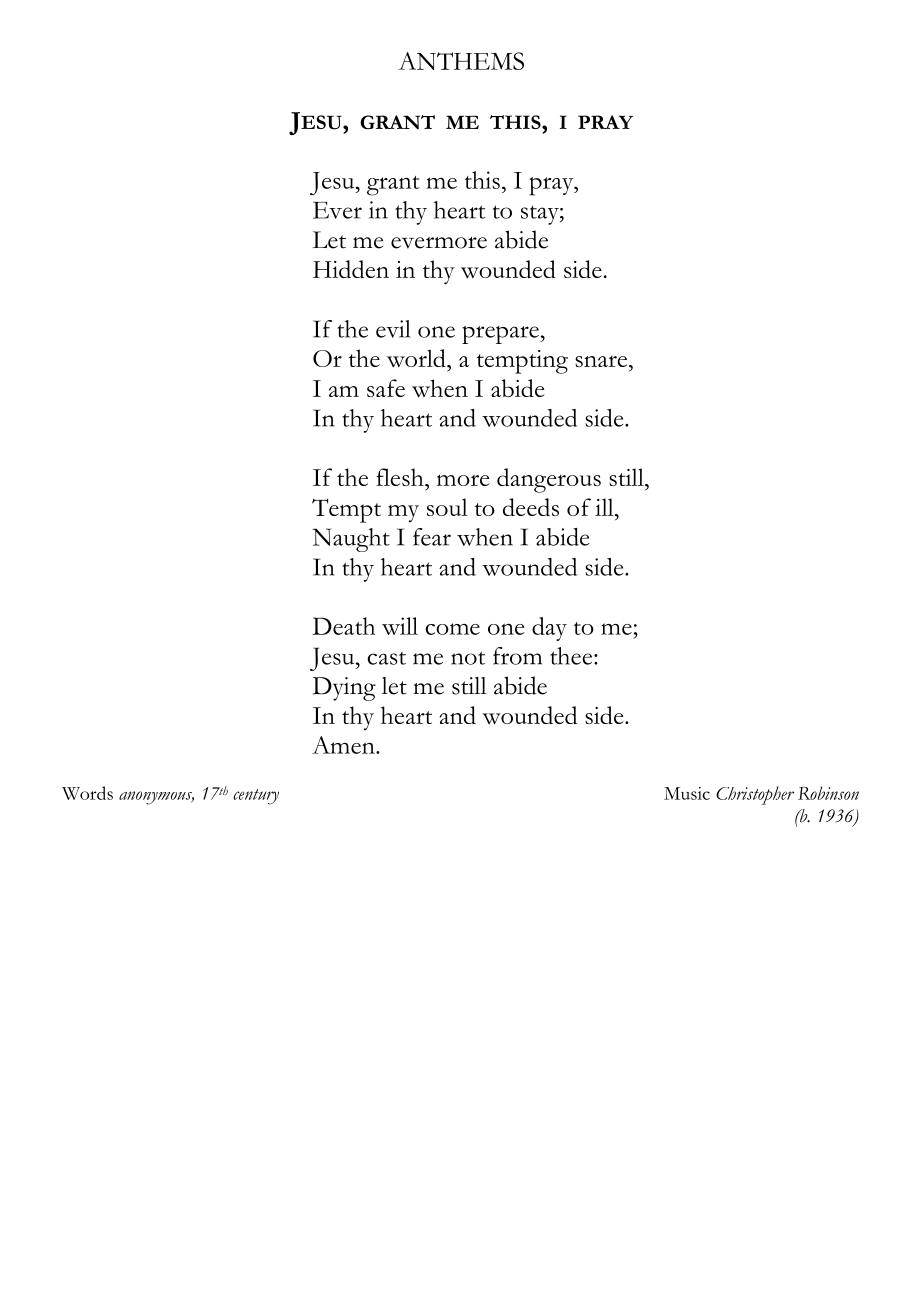 The width and height of the image is (924, 1311). What do you see at coordinates (500, 335) in the image?
I see `prepare` at bounding box center [500, 335].
